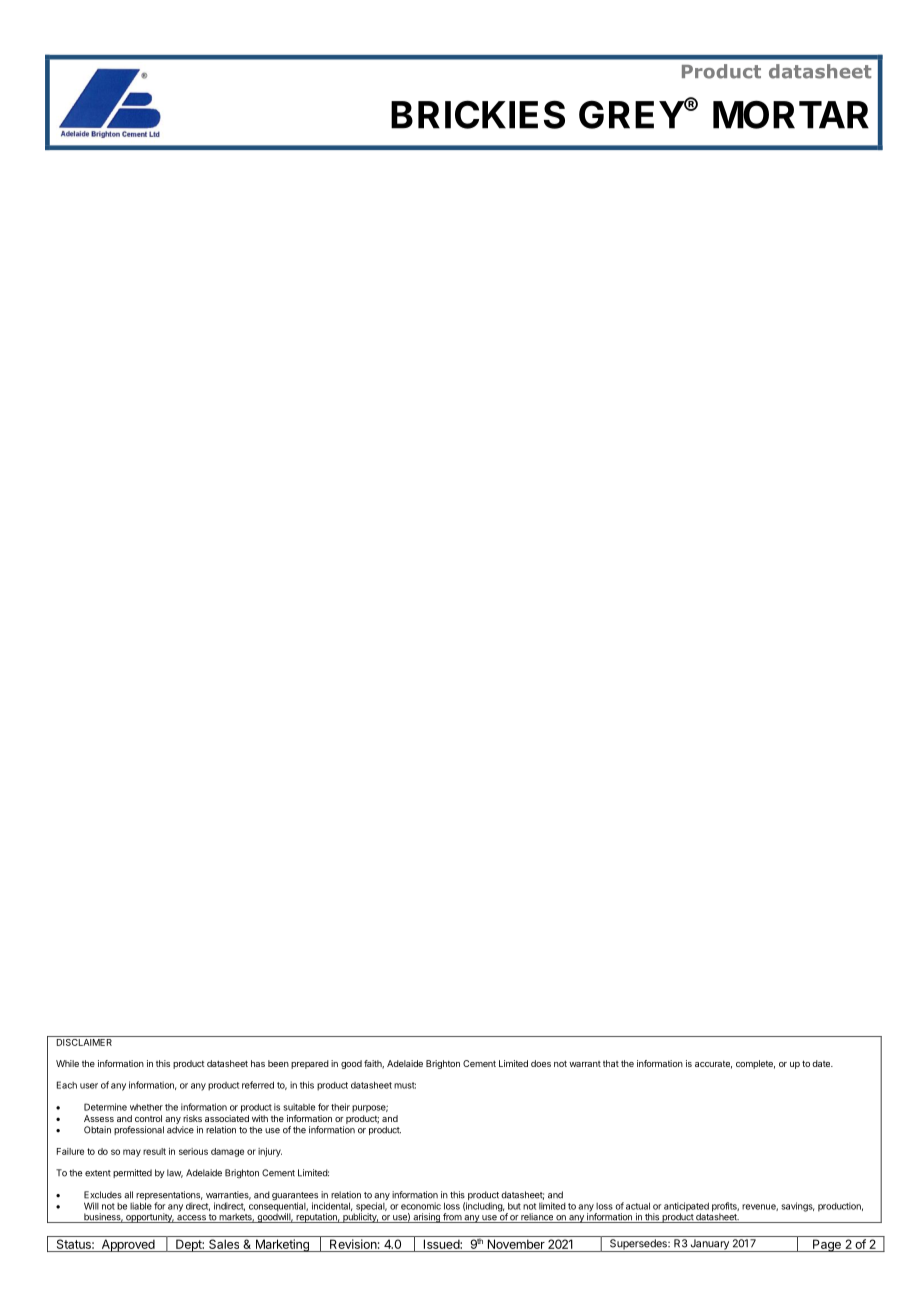 Image resolution: width=924 pixels, height=1308 pixels. I want to click on that, so click(611, 1063).
